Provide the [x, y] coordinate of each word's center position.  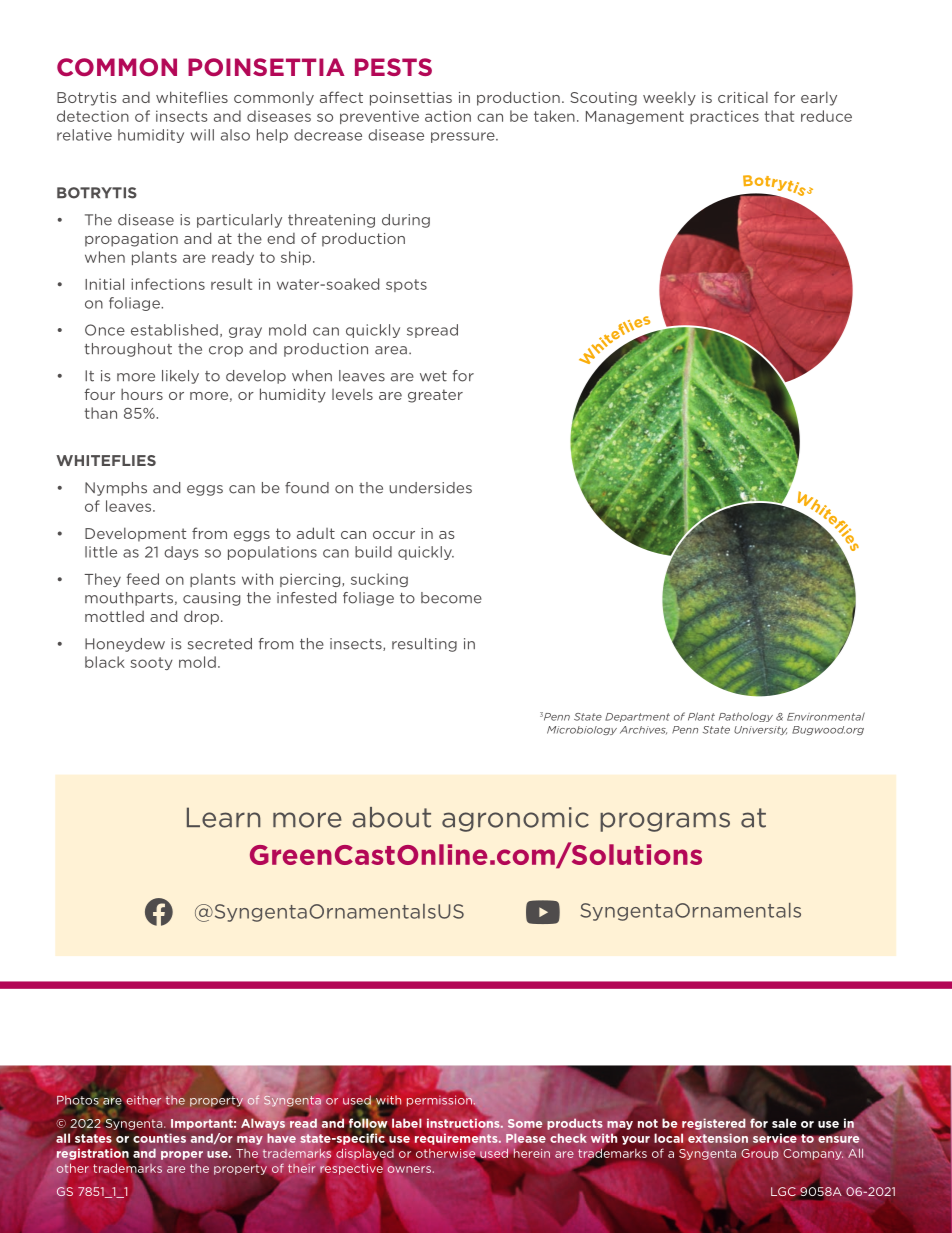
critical [743, 97]
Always [264, 1123]
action [448, 116]
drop [203, 617]
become [451, 598]
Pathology [746, 717]
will [202, 135]
